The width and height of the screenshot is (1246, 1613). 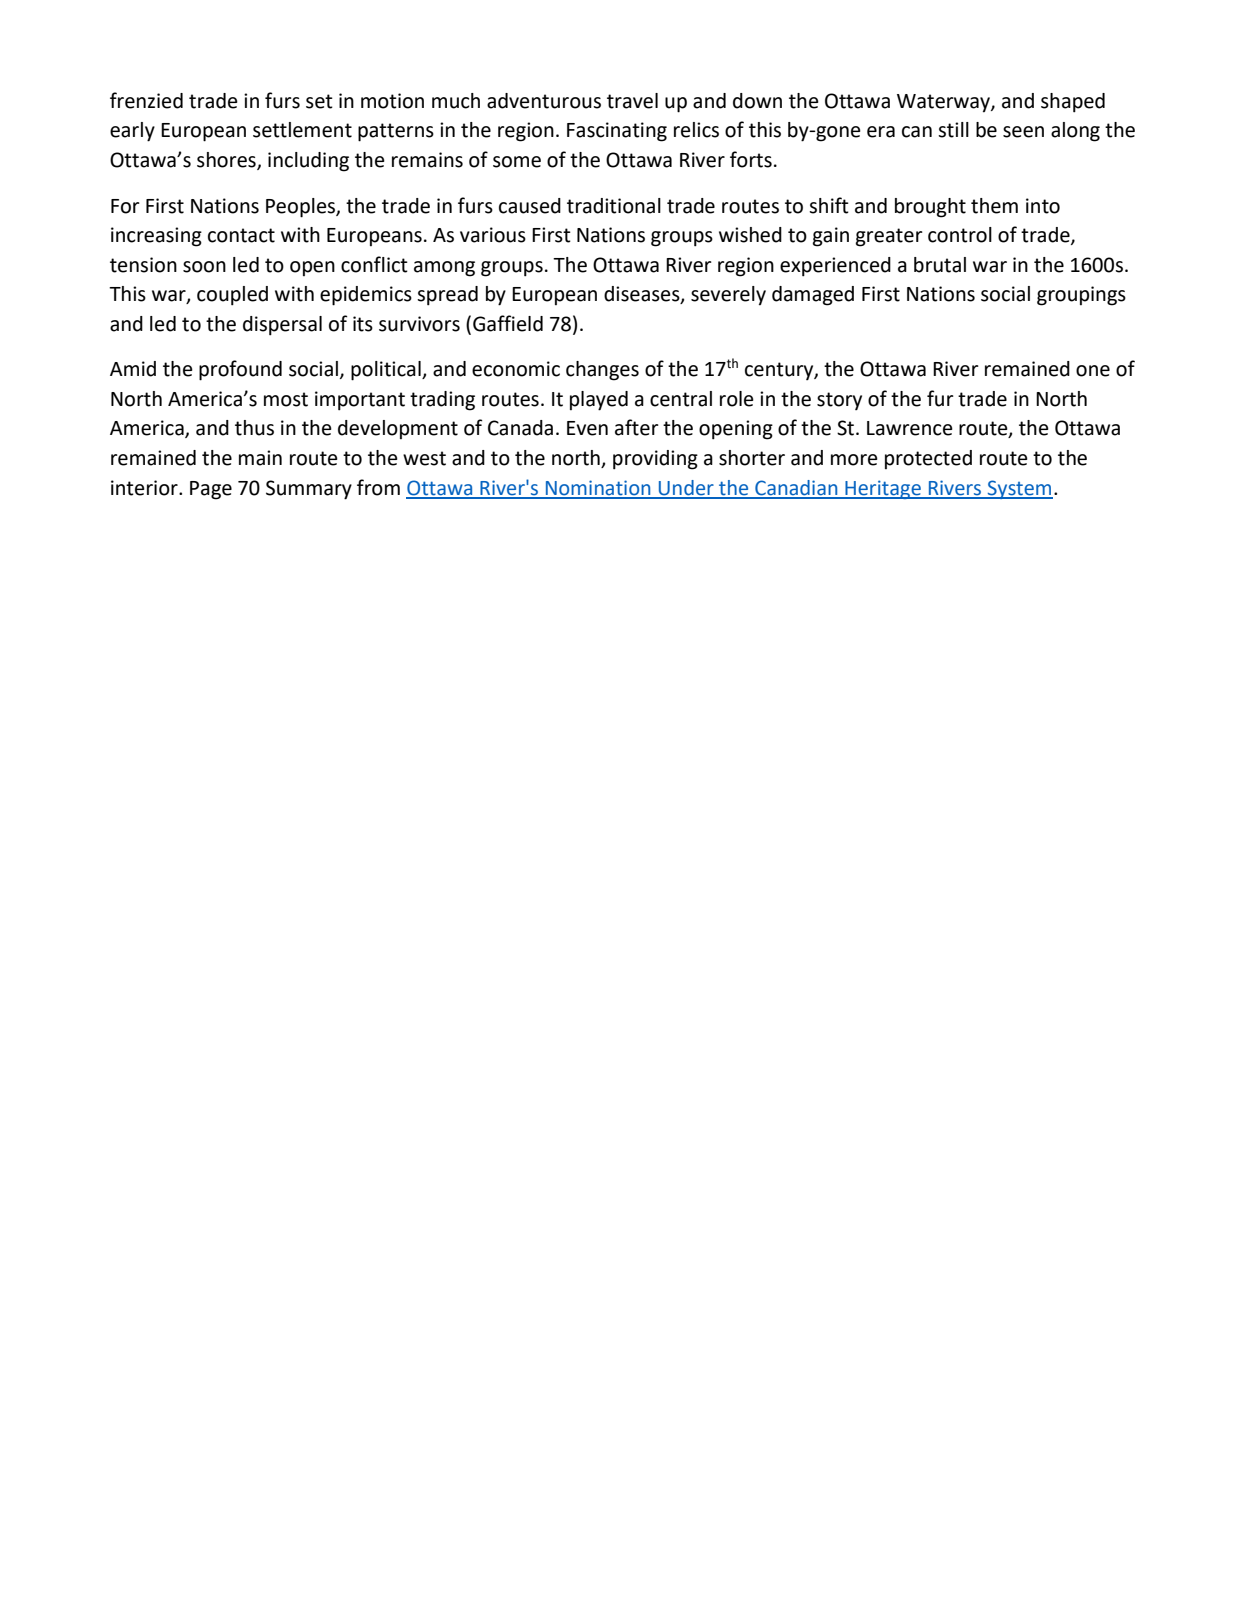 What do you see at coordinates (211, 490) in the screenshot?
I see `Page` at bounding box center [211, 490].
